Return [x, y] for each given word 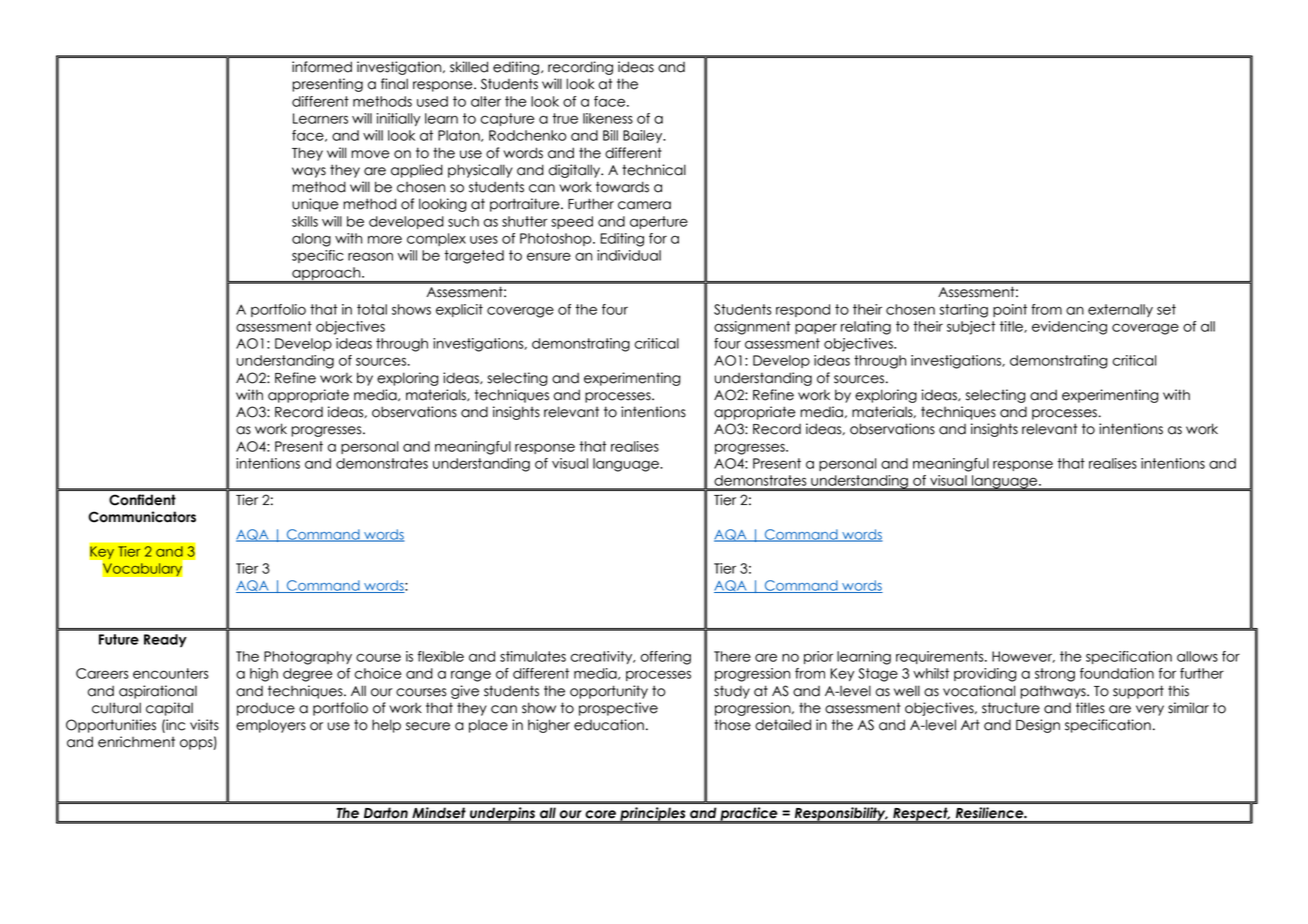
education [609, 725]
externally [1120, 310]
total [372, 309]
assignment [752, 328]
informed [322, 67]
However [1023, 657]
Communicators [142, 517]
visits [204, 725]
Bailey [644, 136]
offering [665, 658]
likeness [608, 118]
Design [1038, 726]
